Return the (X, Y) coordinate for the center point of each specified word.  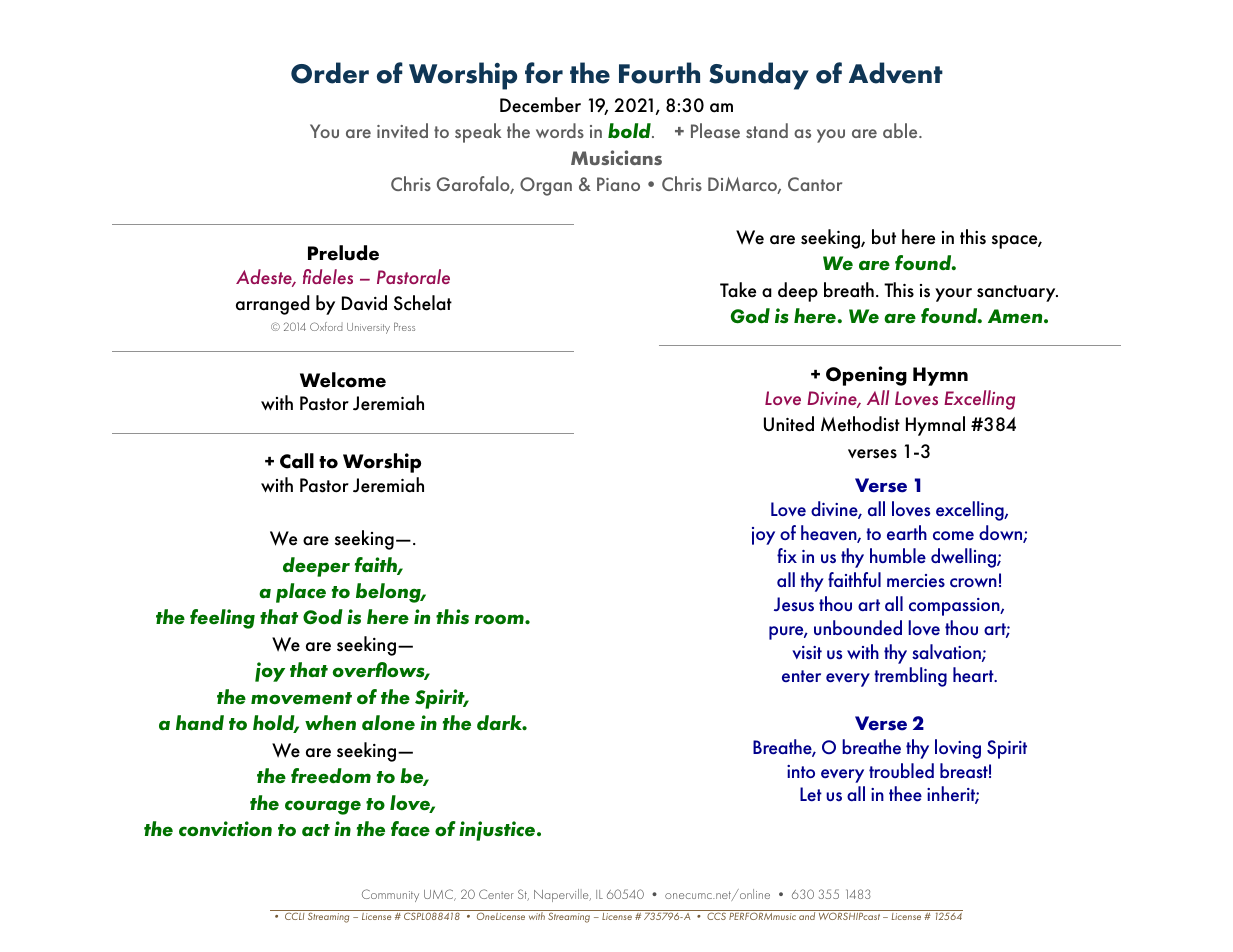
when (330, 723)
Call (297, 461)
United (789, 424)
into (801, 771)
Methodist (860, 424)
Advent (896, 73)
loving (958, 749)
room (500, 619)
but (884, 237)
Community (390, 895)
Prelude (343, 253)
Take (738, 290)
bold (630, 131)
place (301, 593)
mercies (916, 580)
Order (330, 73)
